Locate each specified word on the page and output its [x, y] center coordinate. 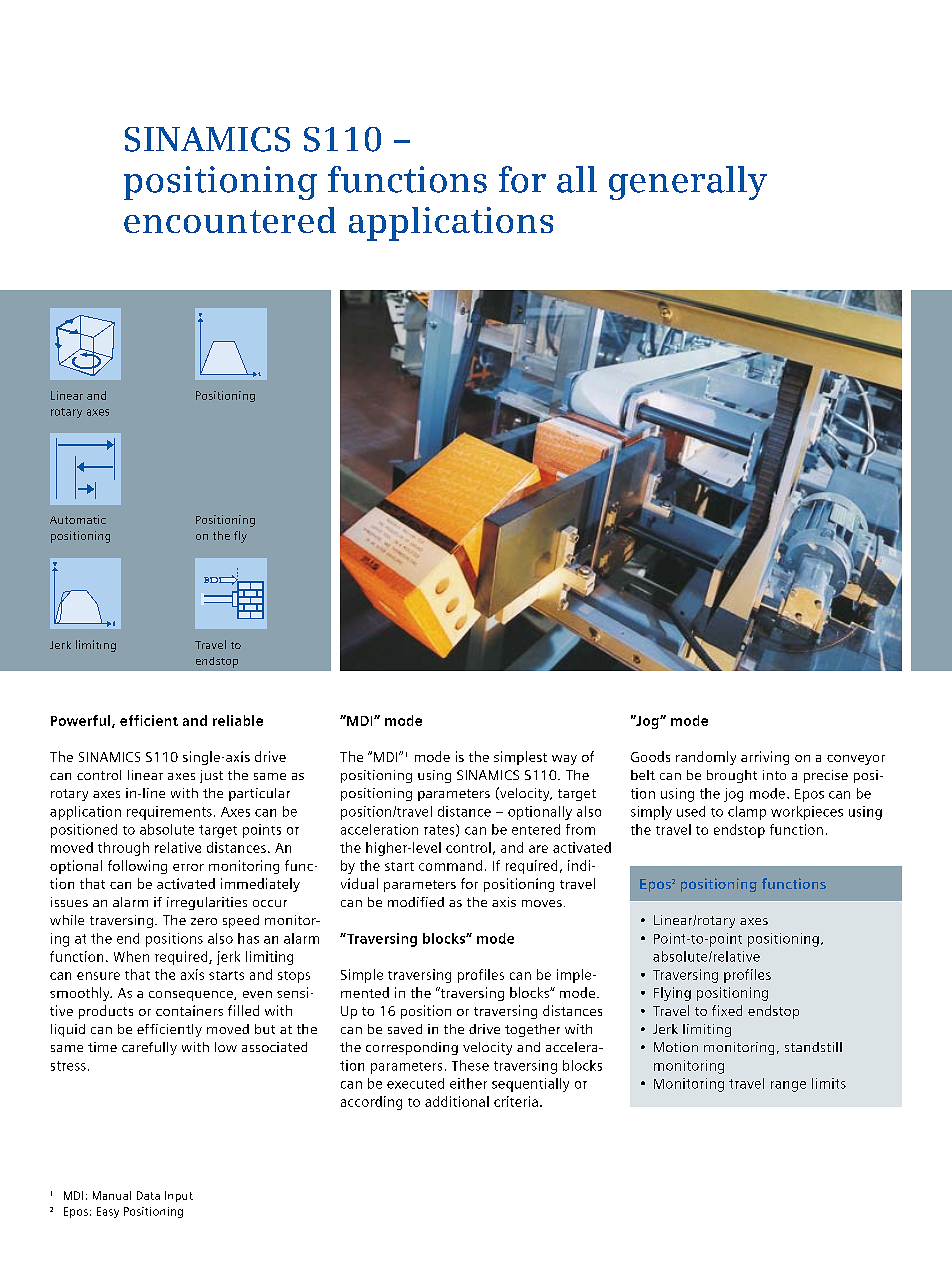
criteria [516, 1101]
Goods [650, 756]
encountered [230, 220]
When [131, 956]
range [788, 1086]
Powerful [82, 721]
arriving [765, 758]
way [564, 760]
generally [688, 183]
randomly [706, 758]
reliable [238, 720]
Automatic [78, 519]
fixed [727, 1010]
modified [416, 902]
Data [148, 1195]
